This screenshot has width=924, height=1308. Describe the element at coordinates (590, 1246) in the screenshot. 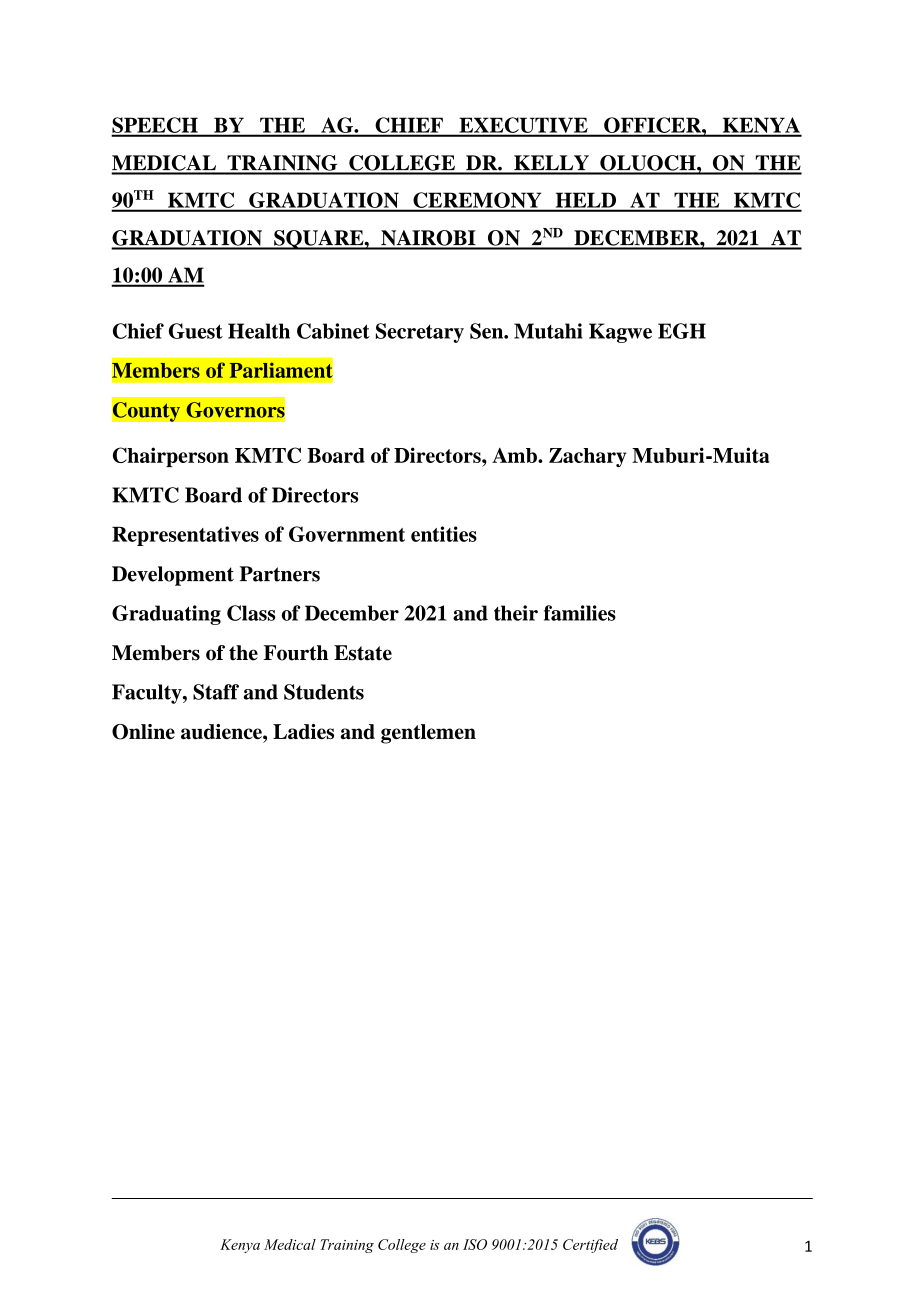

I see `Certified` at that location.
